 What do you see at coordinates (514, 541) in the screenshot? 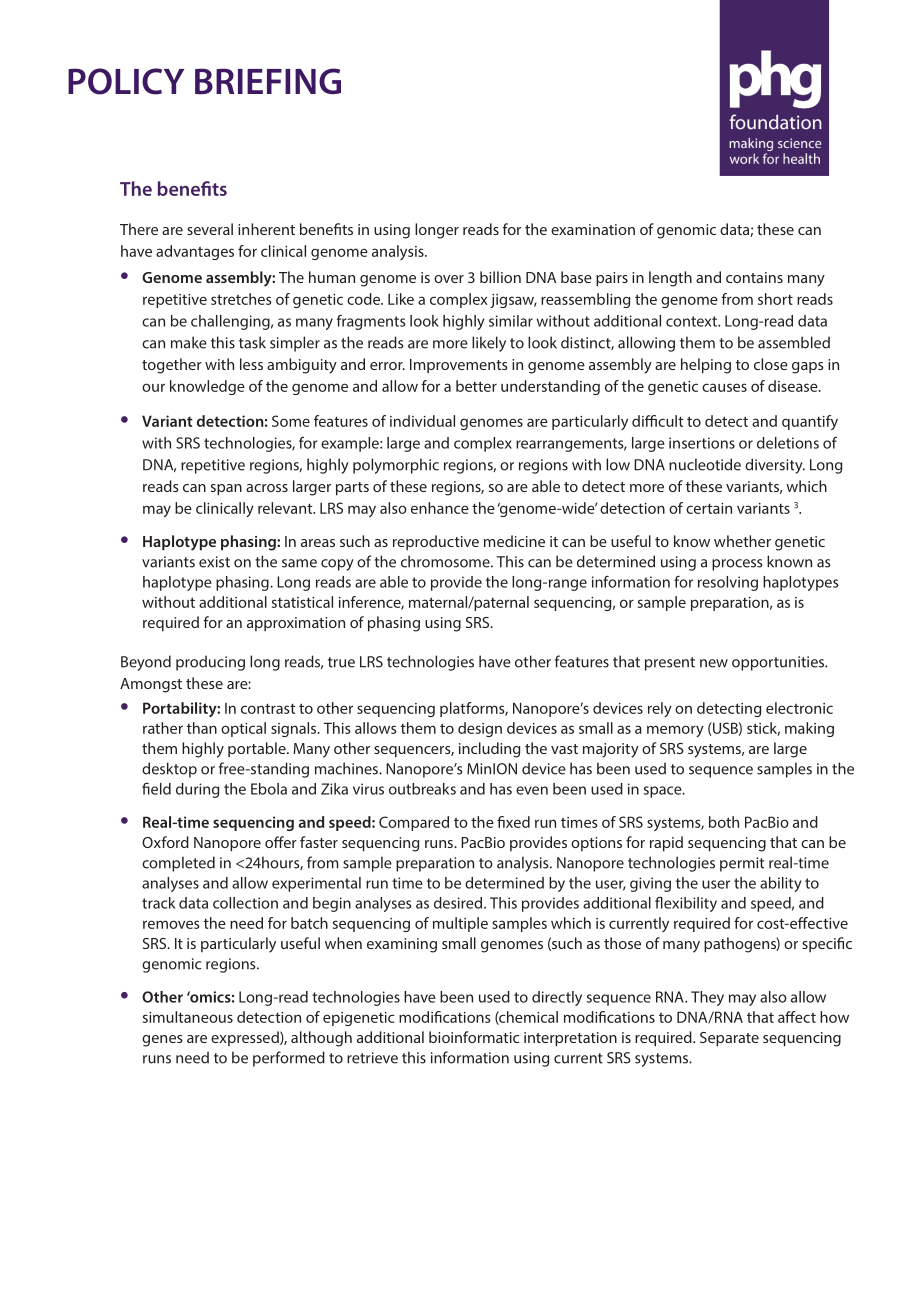
I see `medicine` at bounding box center [514, 541].
